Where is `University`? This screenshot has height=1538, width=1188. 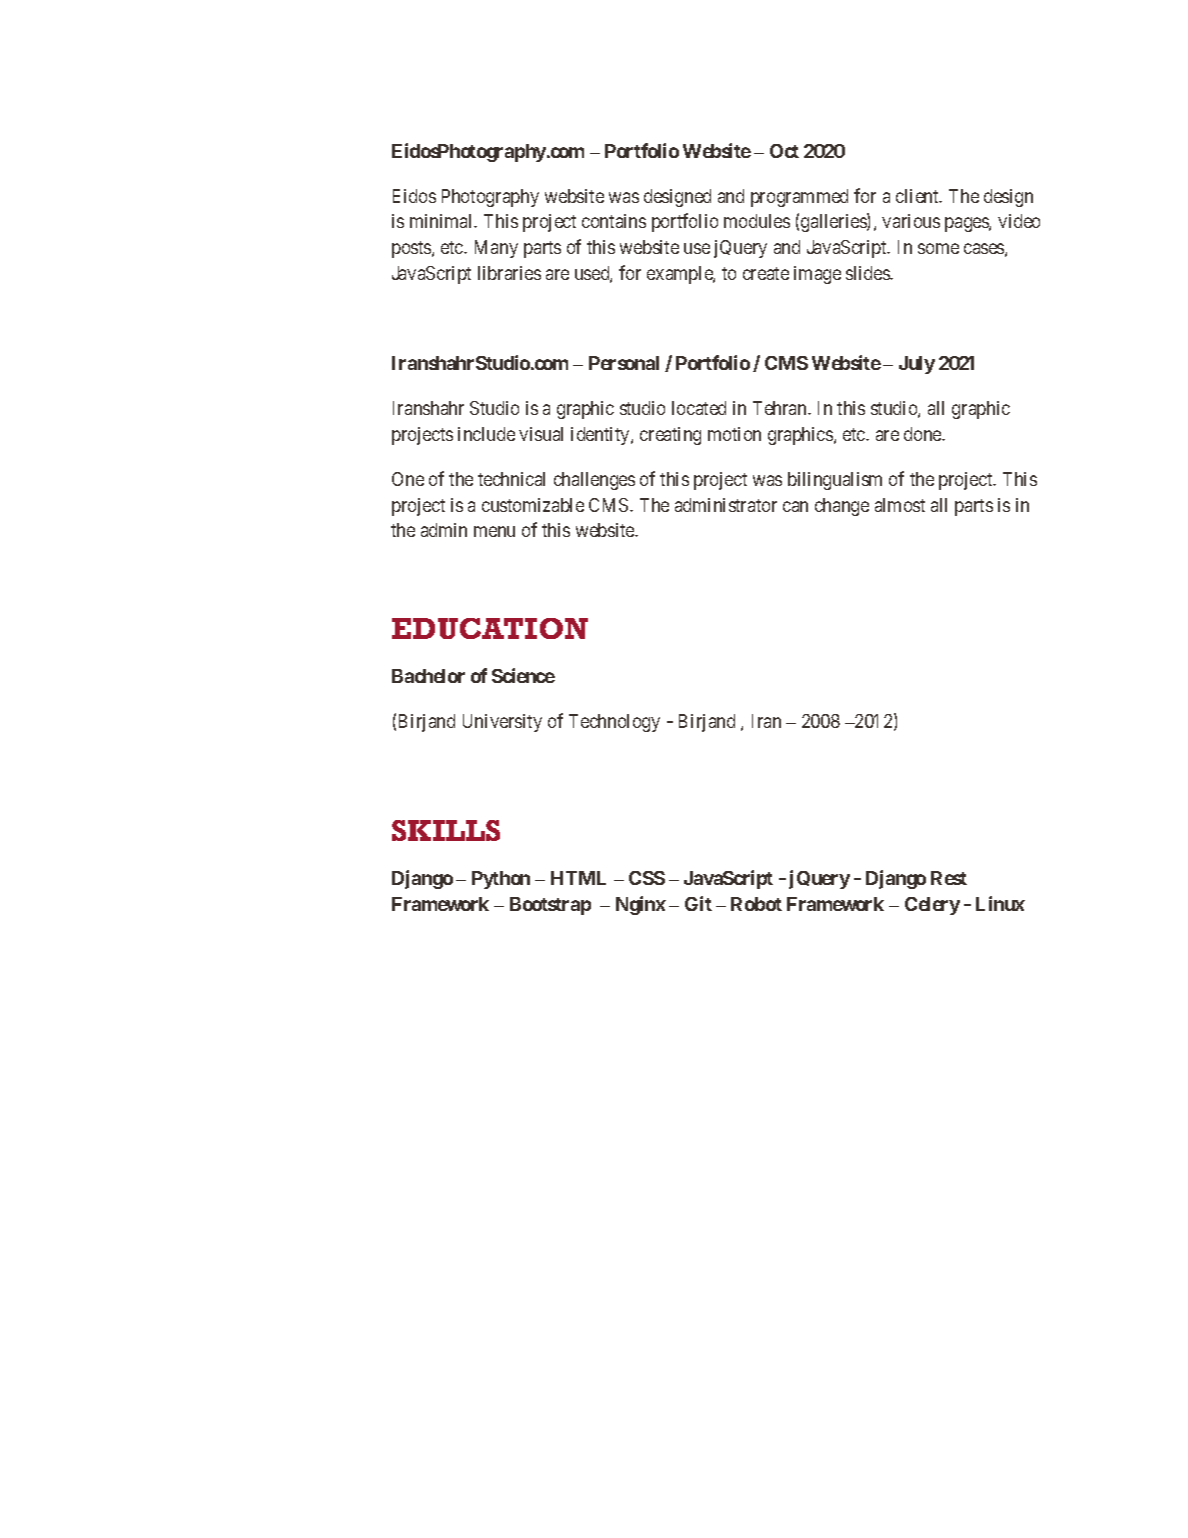
University is located at coordinates (502, 723).
